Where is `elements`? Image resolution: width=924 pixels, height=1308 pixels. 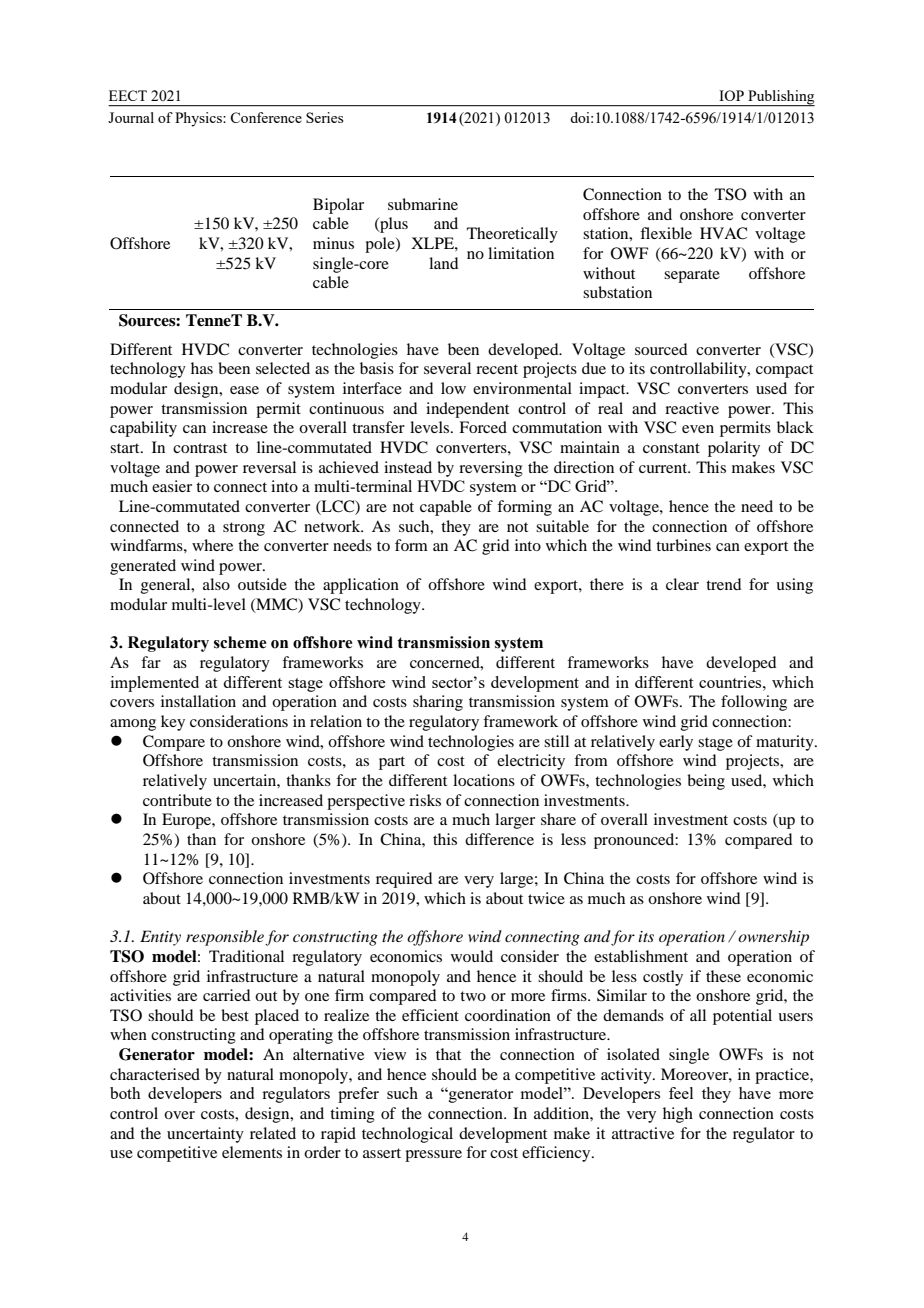
elements is located at coordinates (252, 1152).
